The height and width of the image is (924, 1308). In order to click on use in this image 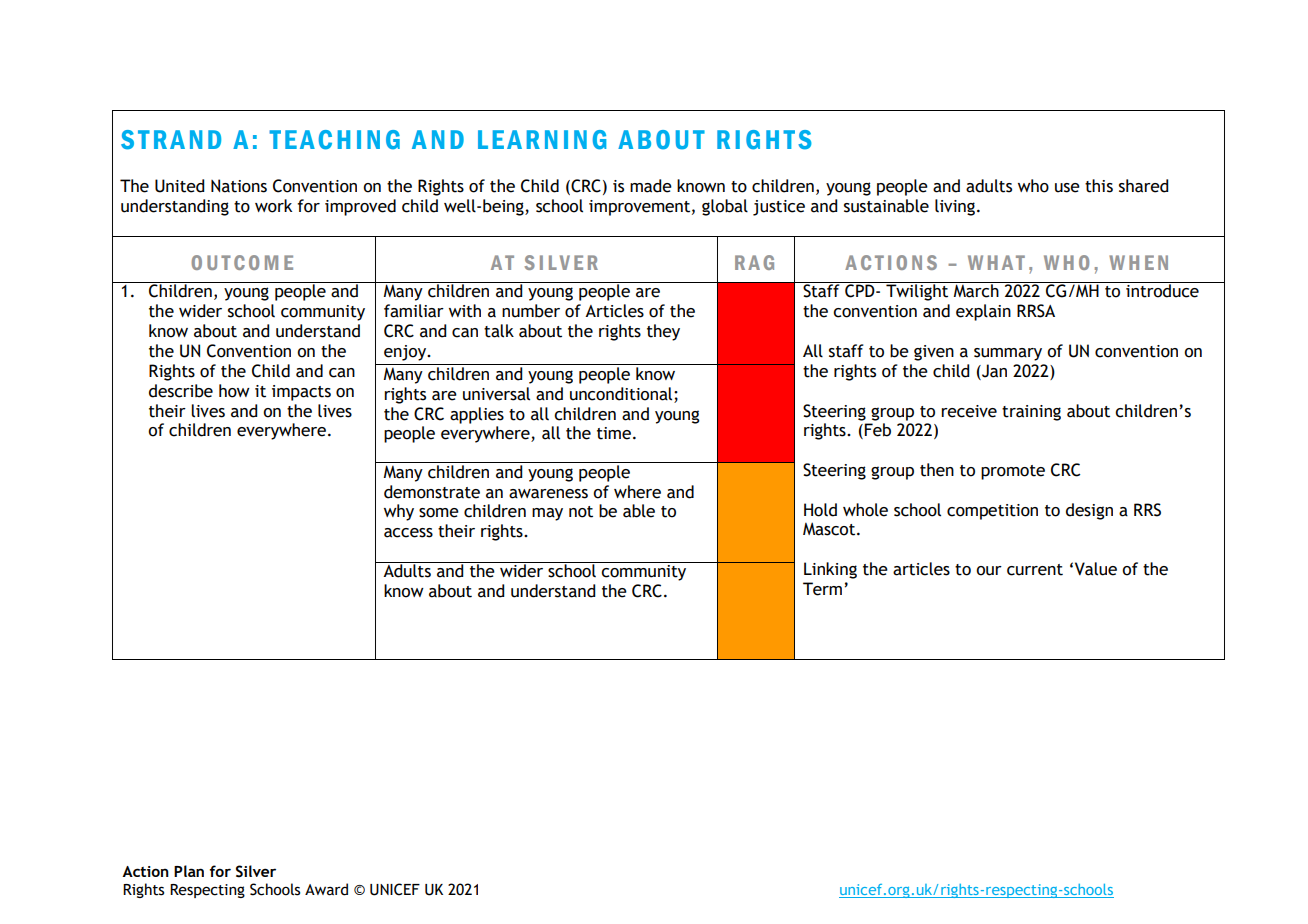, I will do `click(1067, 188)`.
